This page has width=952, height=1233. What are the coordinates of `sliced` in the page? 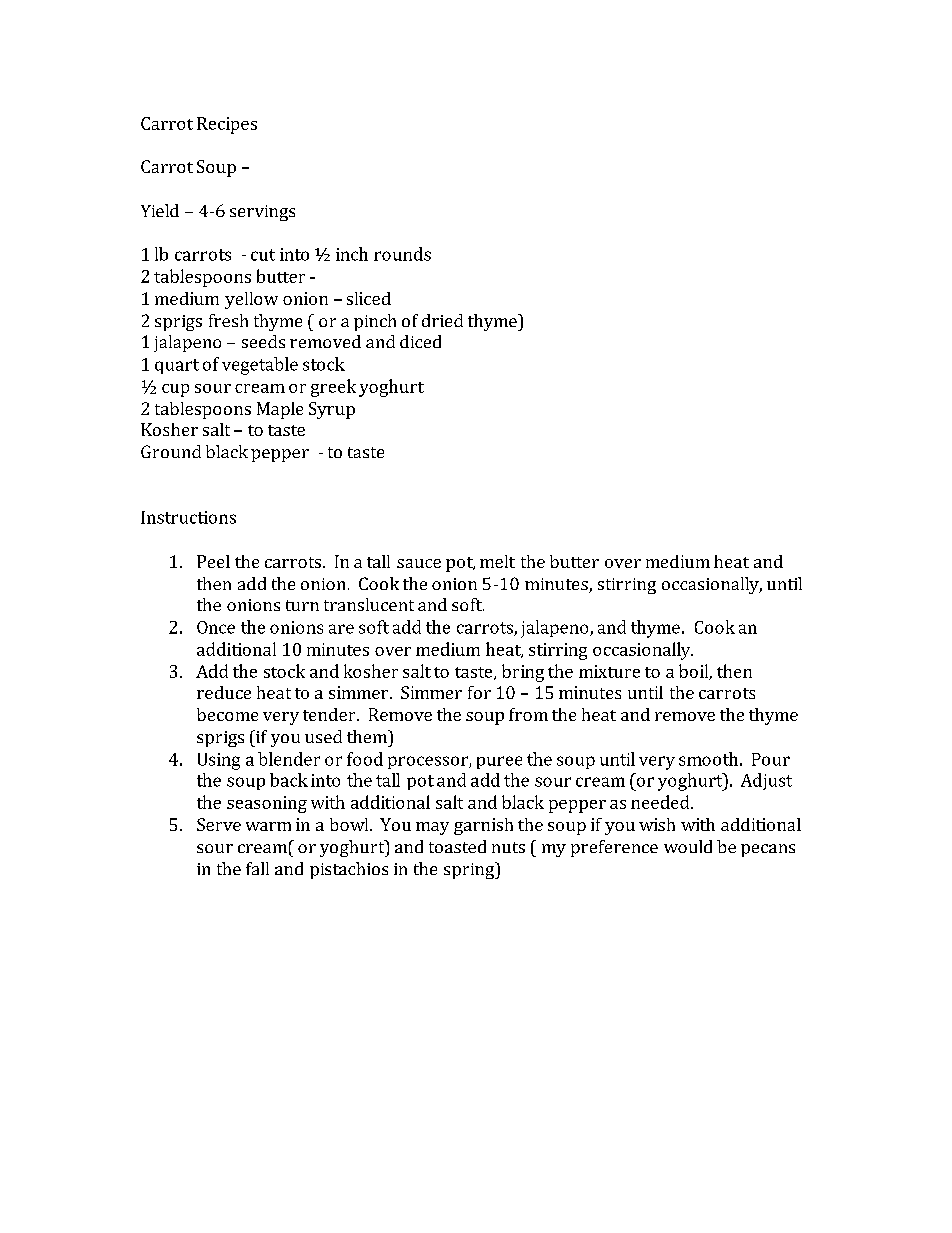 It's located at (369, 298).
